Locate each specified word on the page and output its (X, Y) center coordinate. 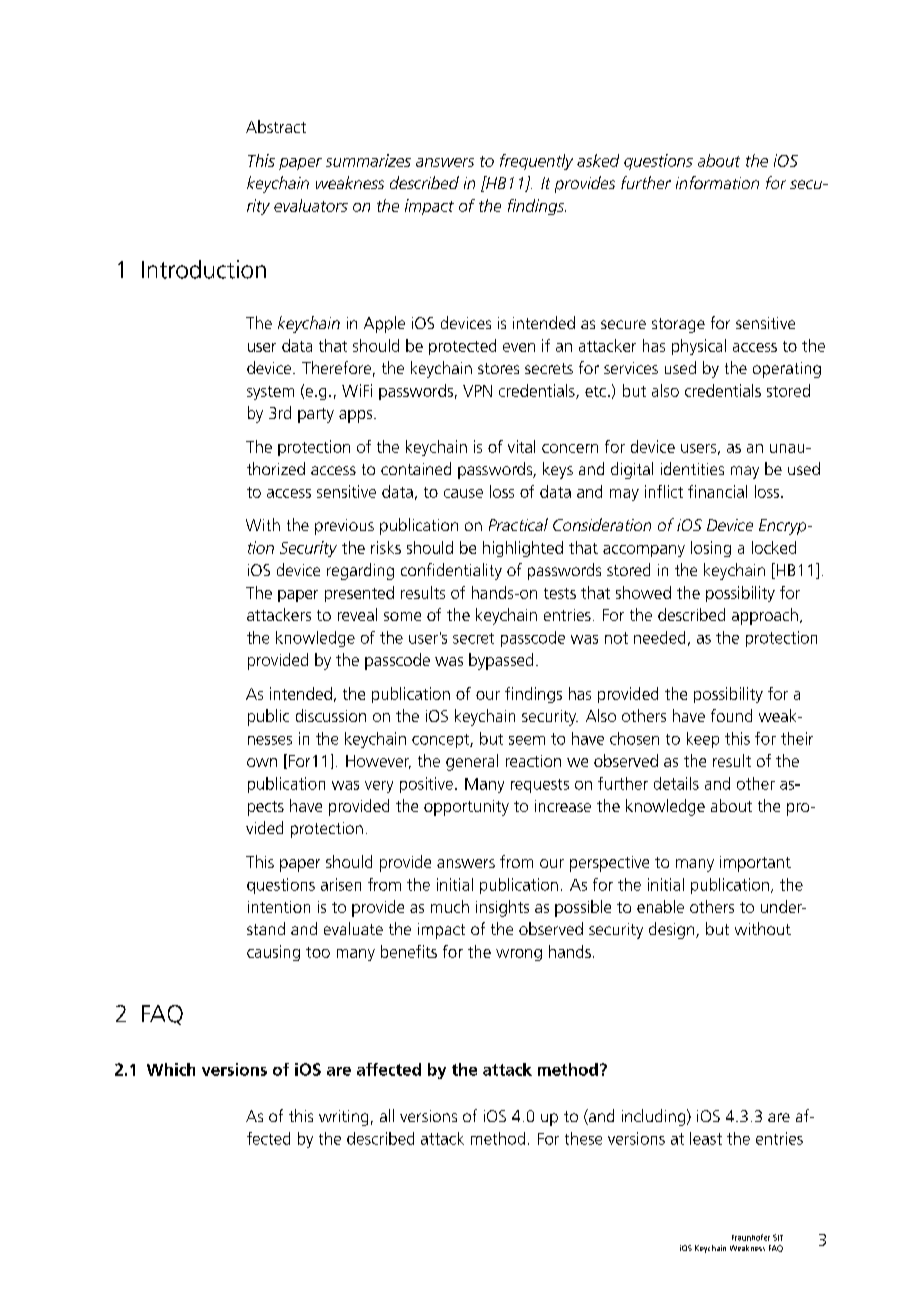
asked (598, 160)
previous (344, 527)
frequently (536, 162)
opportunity (466, 808)
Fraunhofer (751, 1237)
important (755, 864)
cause (463, 493)
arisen (341, 884)
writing (343, 1118)
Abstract (276, 126)
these (583, 1138)
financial (717, 491)
